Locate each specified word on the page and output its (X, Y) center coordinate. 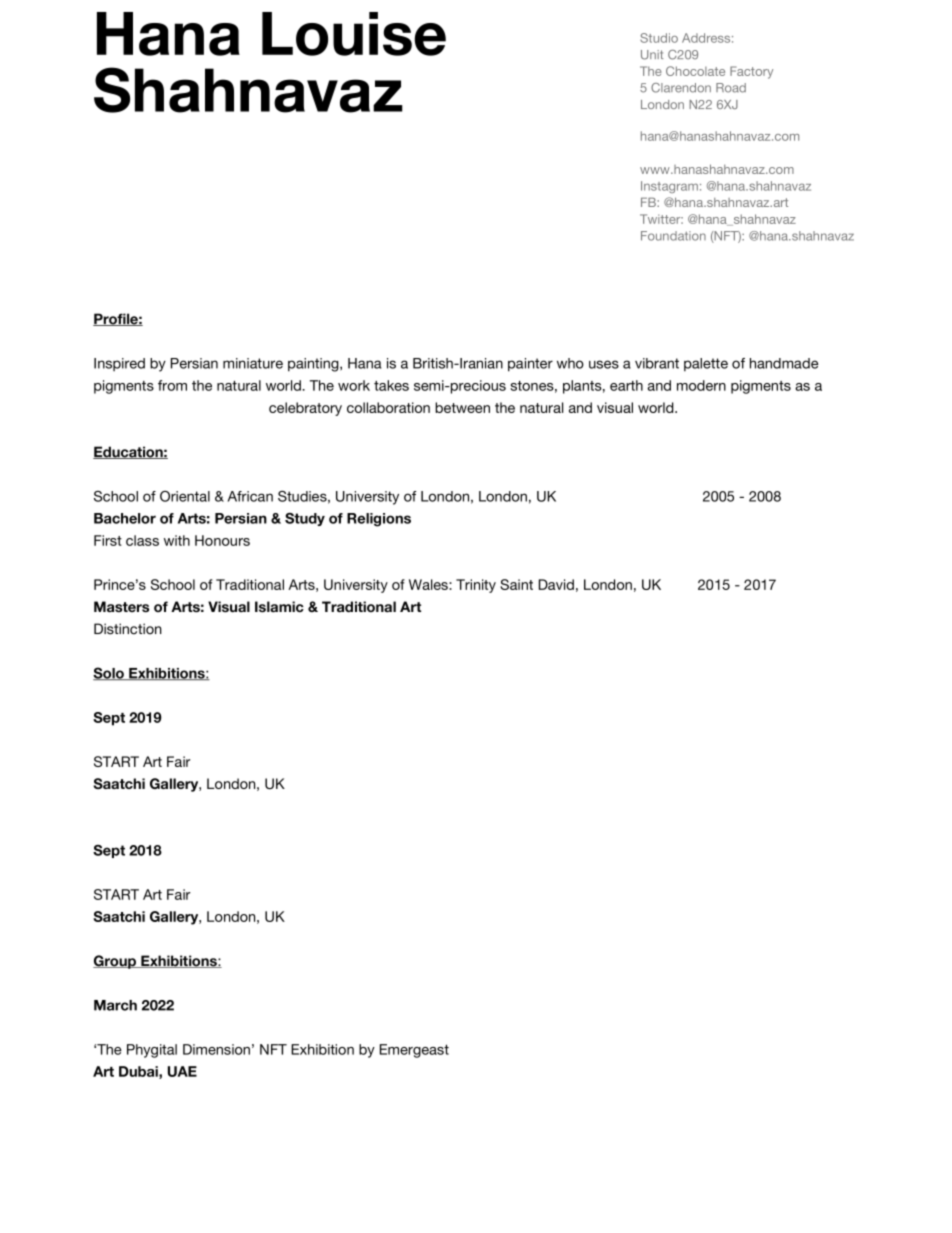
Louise (354, 34)
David (556, 584)
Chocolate (695, 71)
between (462, 407)
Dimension (216, 1049)
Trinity (476, 586)
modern (701, 385)
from (172, 385)
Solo (109, 674)
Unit (652, 55)
